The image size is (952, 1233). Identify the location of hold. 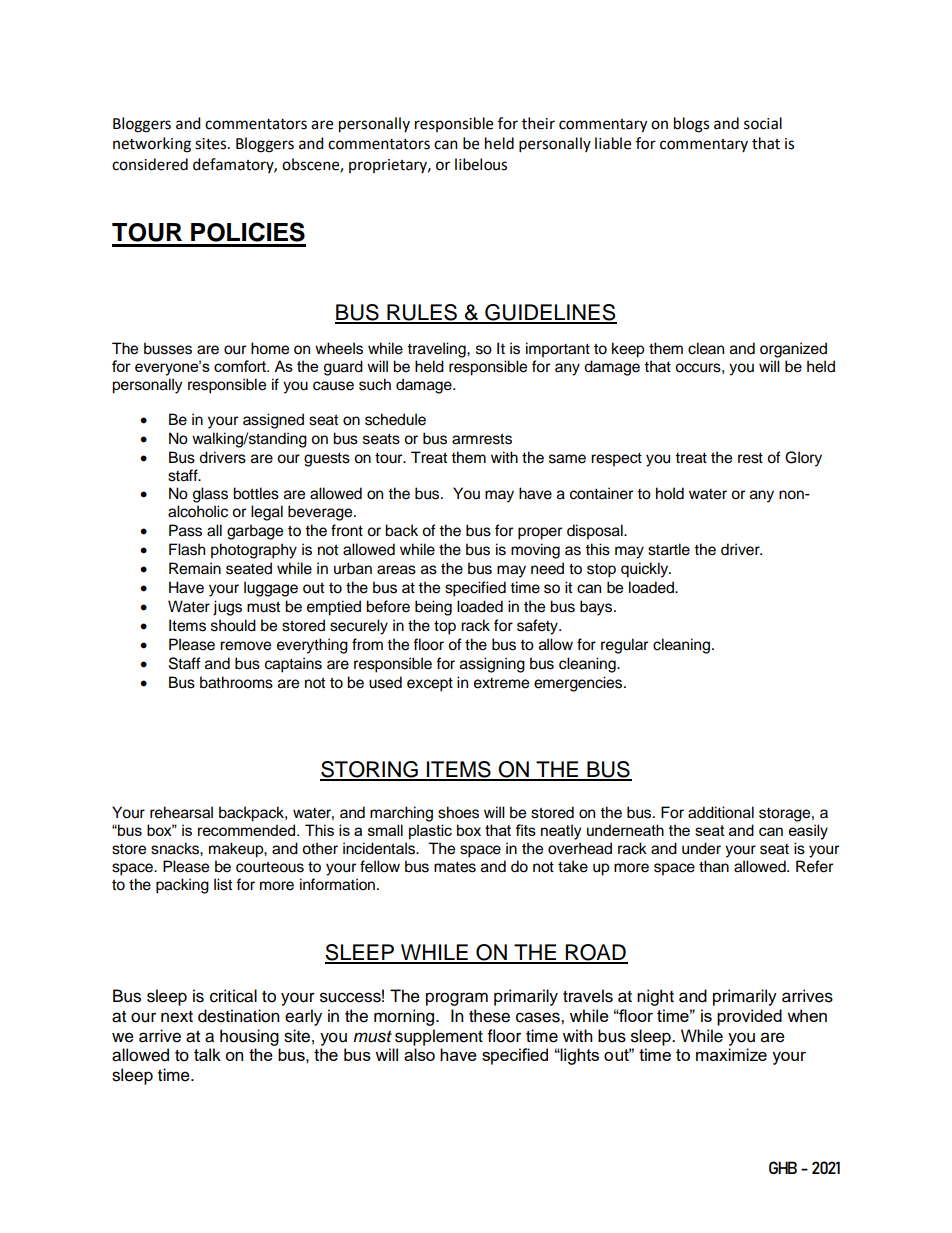
(670, 493).
